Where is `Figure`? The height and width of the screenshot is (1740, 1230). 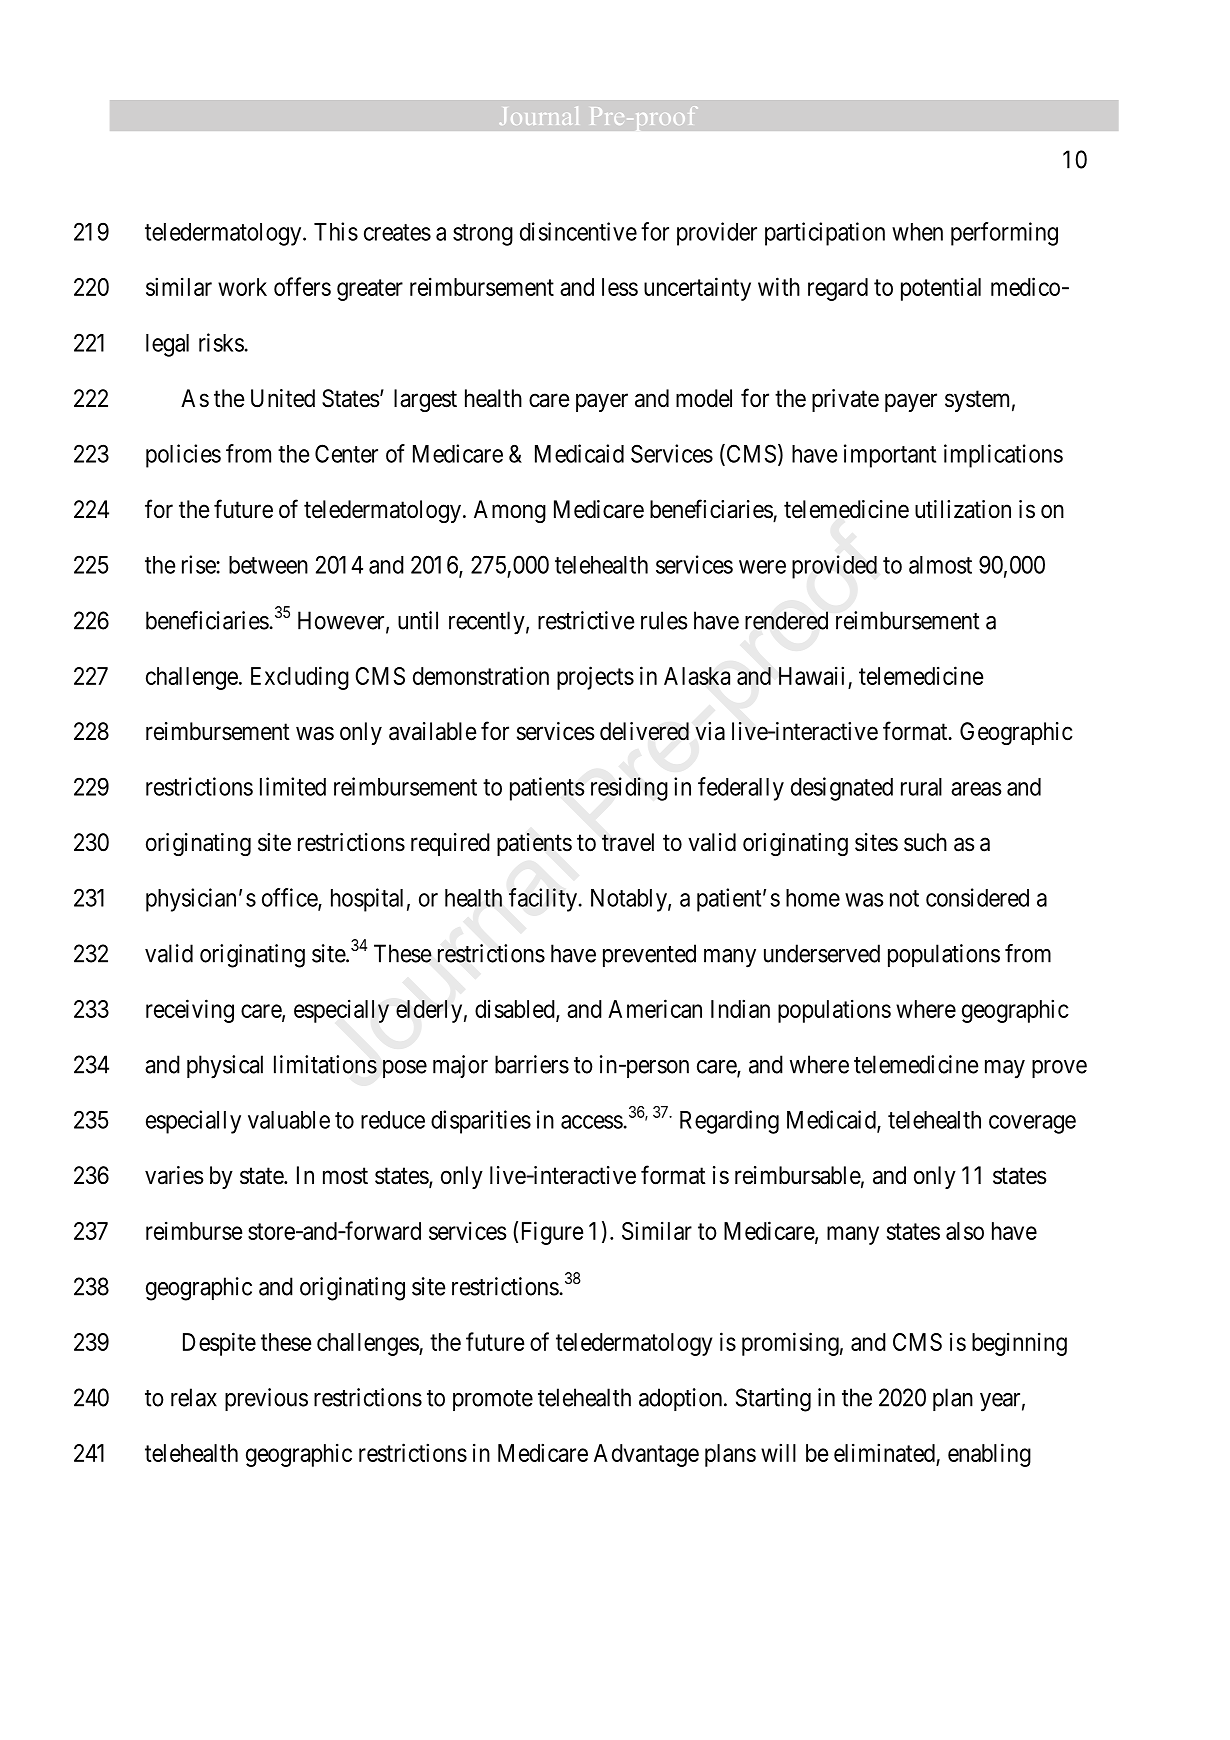 Figure is located at coordinates (552, 1233).
